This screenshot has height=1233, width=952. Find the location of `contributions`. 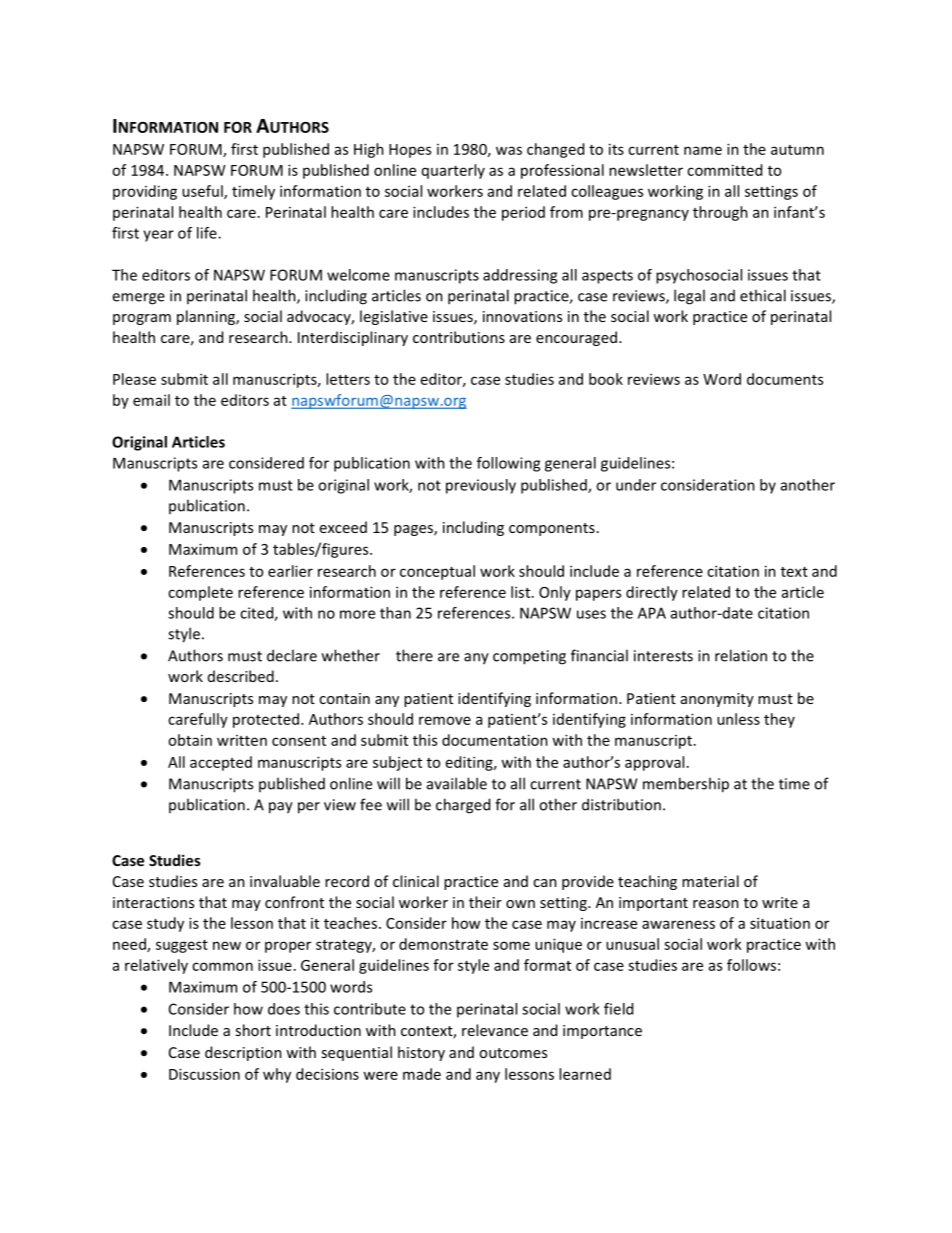

contributions is located at coordinates (459, 337).
